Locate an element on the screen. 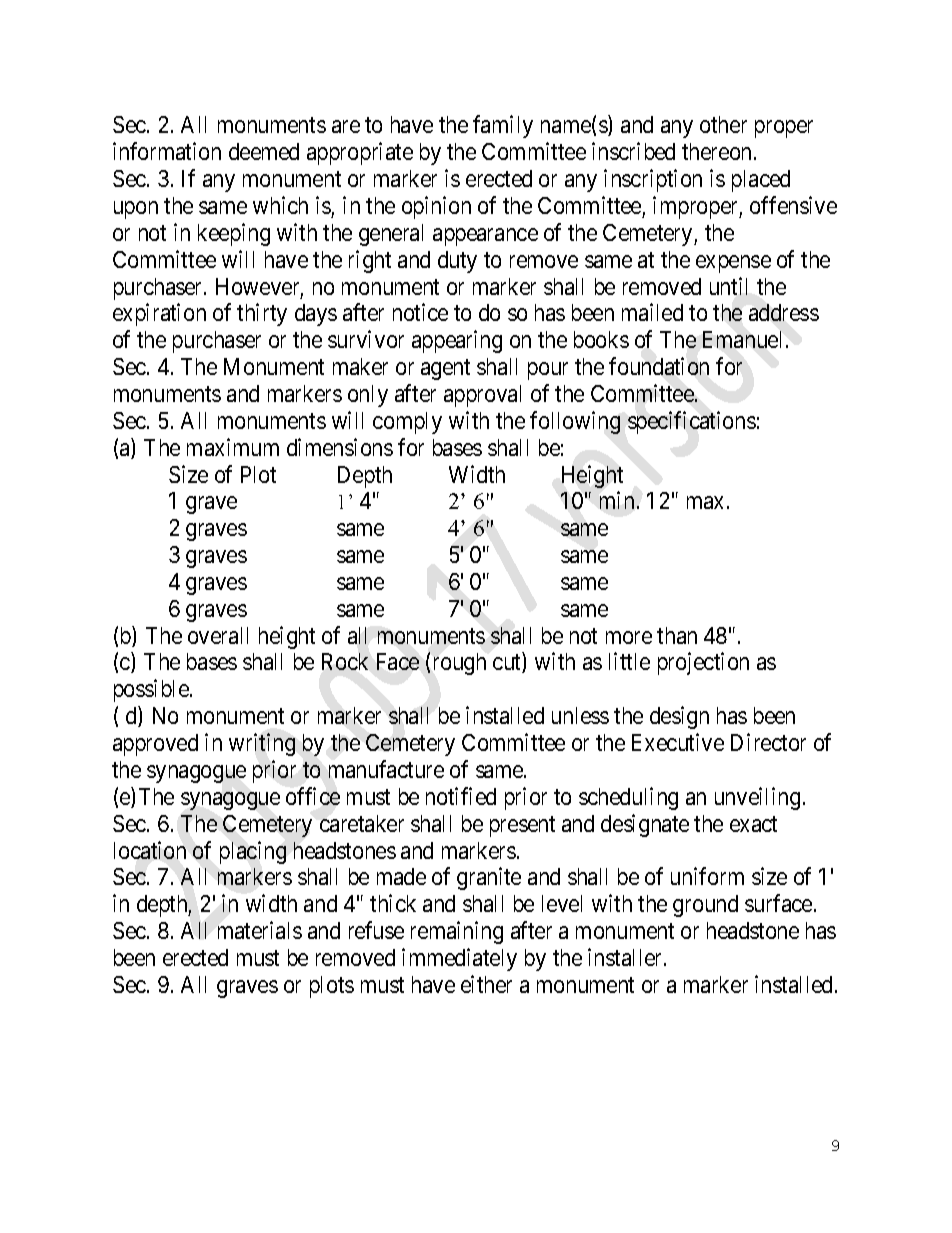 The width and height of the screenshot is (952, 1233). unveiling is located at coordinates (757, 798).
